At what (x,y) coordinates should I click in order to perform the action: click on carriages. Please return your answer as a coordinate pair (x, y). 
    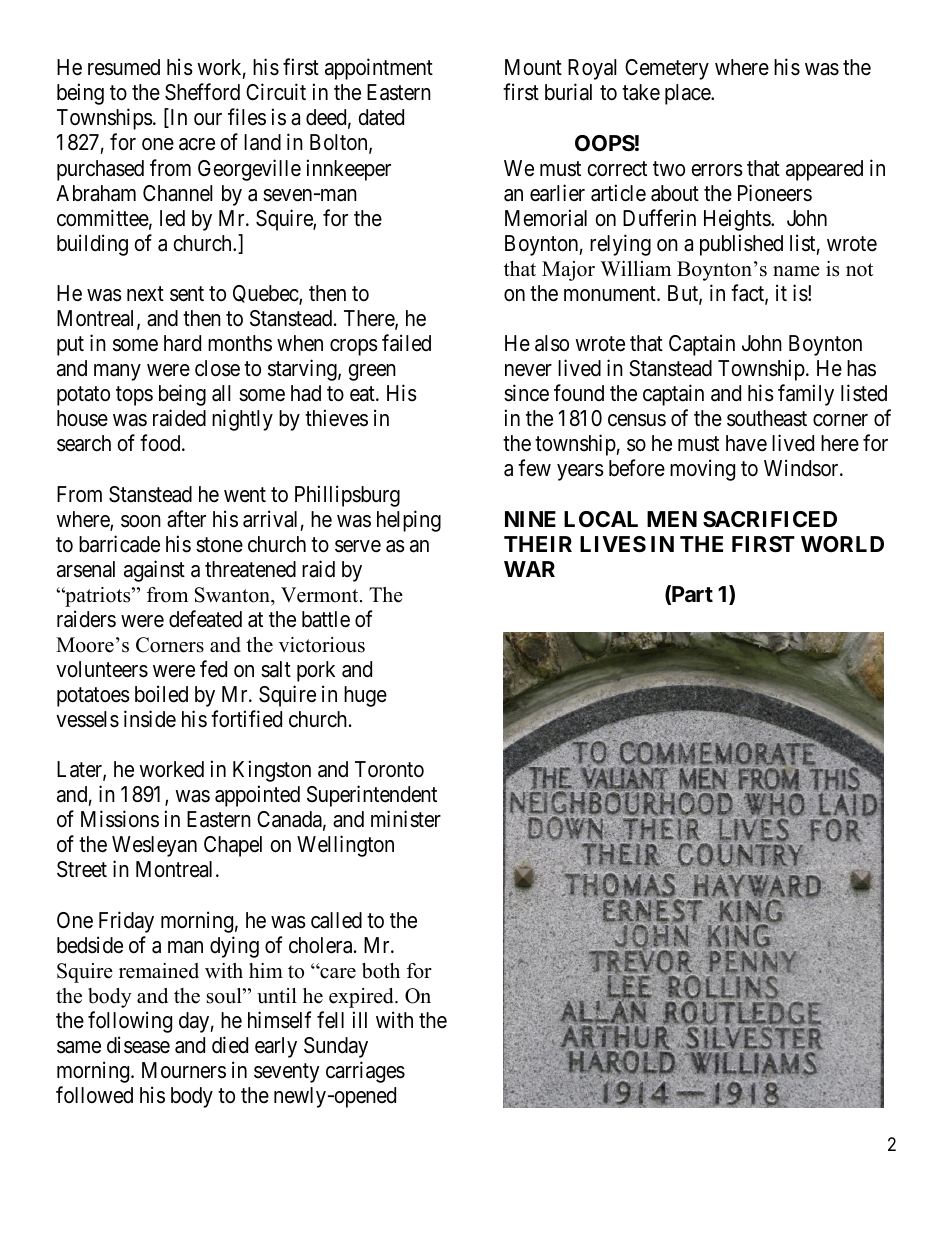
    Looking at the image, I should click on (365, 1072).
